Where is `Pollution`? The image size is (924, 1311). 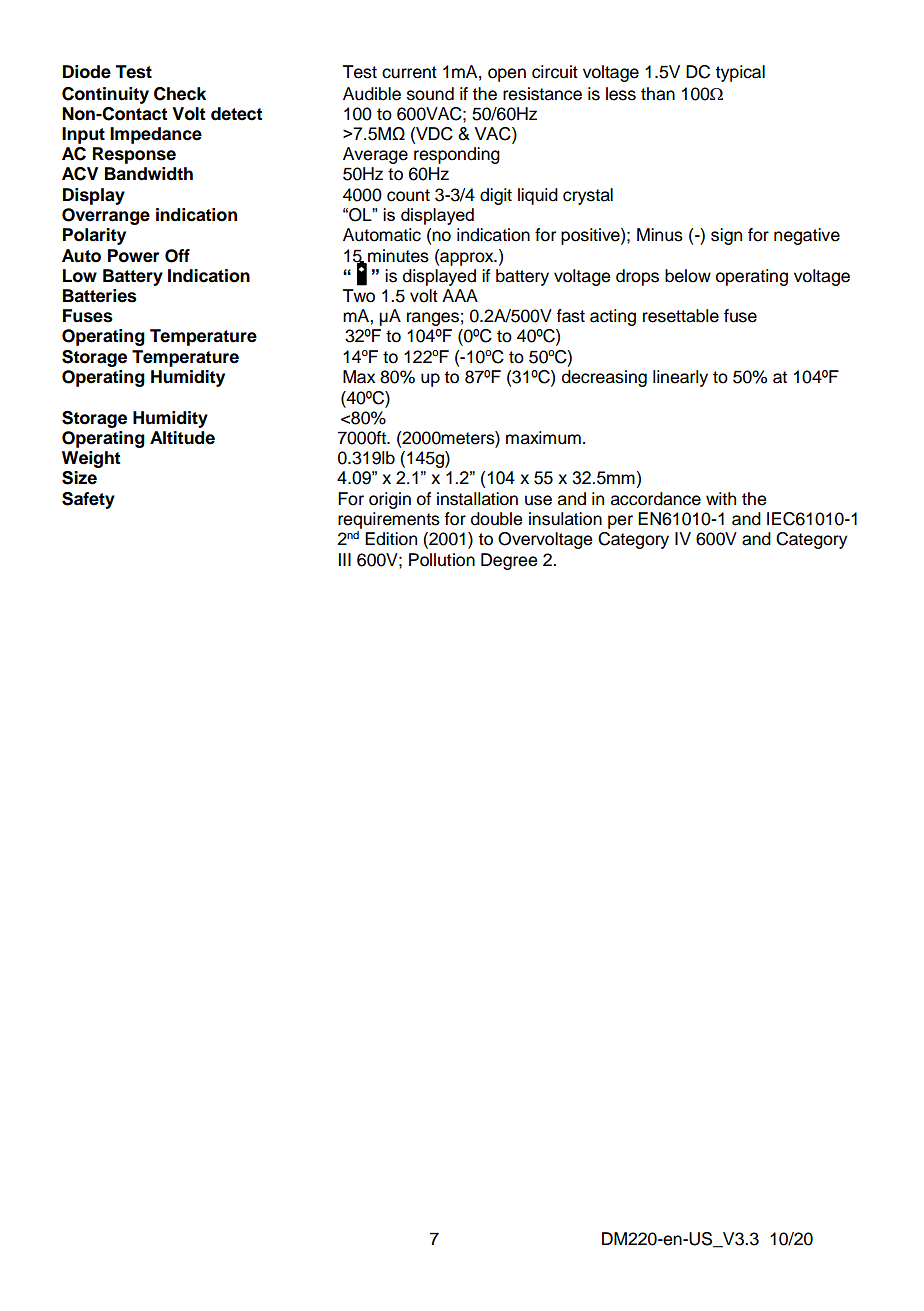 Pollution is located at coordinates (442, 560).
